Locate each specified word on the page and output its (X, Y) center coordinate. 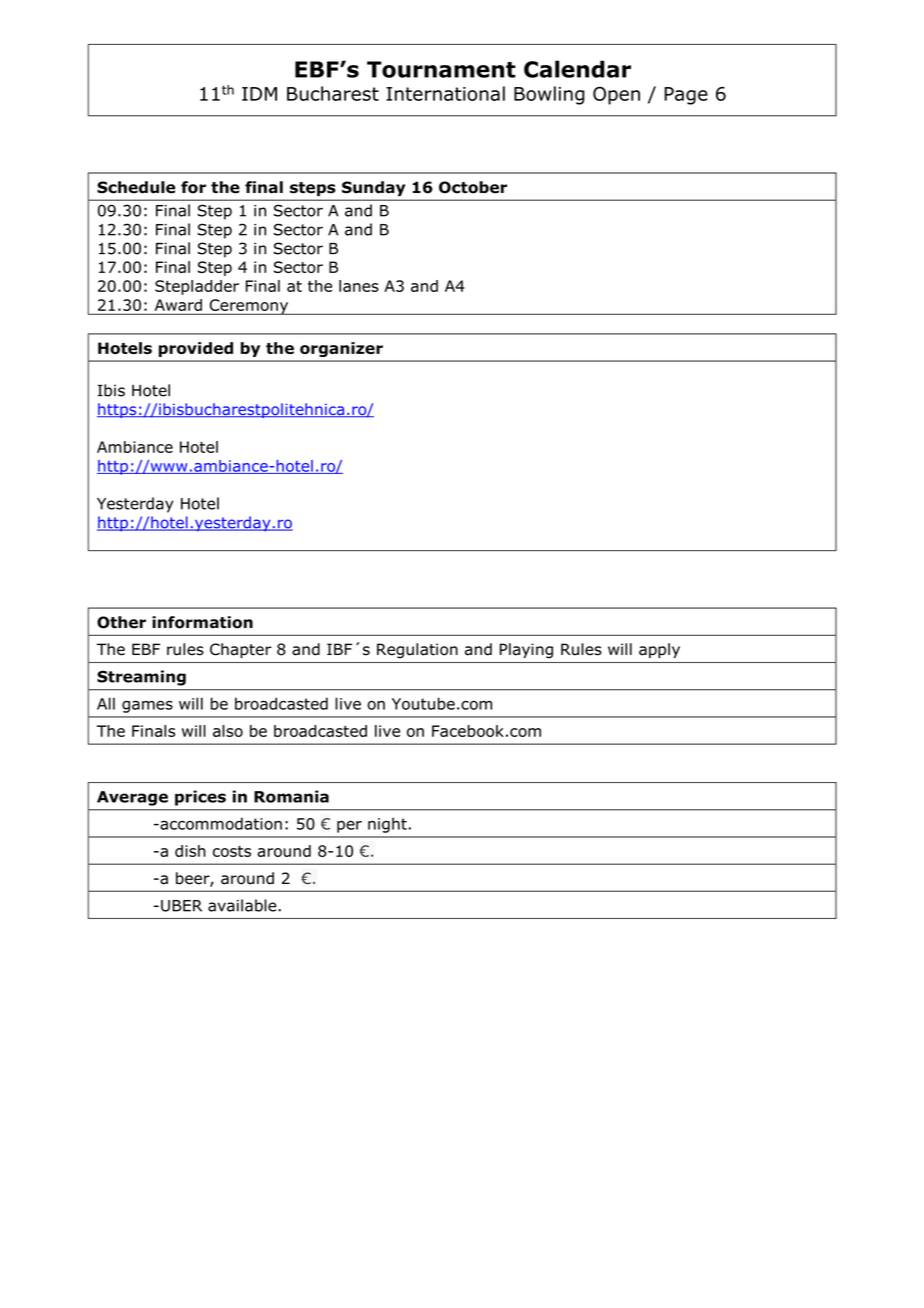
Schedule (136, 187)
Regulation (417, 650)
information (202, 622)
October (473, 187)
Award (178, 305)
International (445, 93)
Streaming (141, 678)
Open (616, 95)
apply (659, 650)
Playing (526, 650)
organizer (341, 349)
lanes (359, 286)
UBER (181, 906)
